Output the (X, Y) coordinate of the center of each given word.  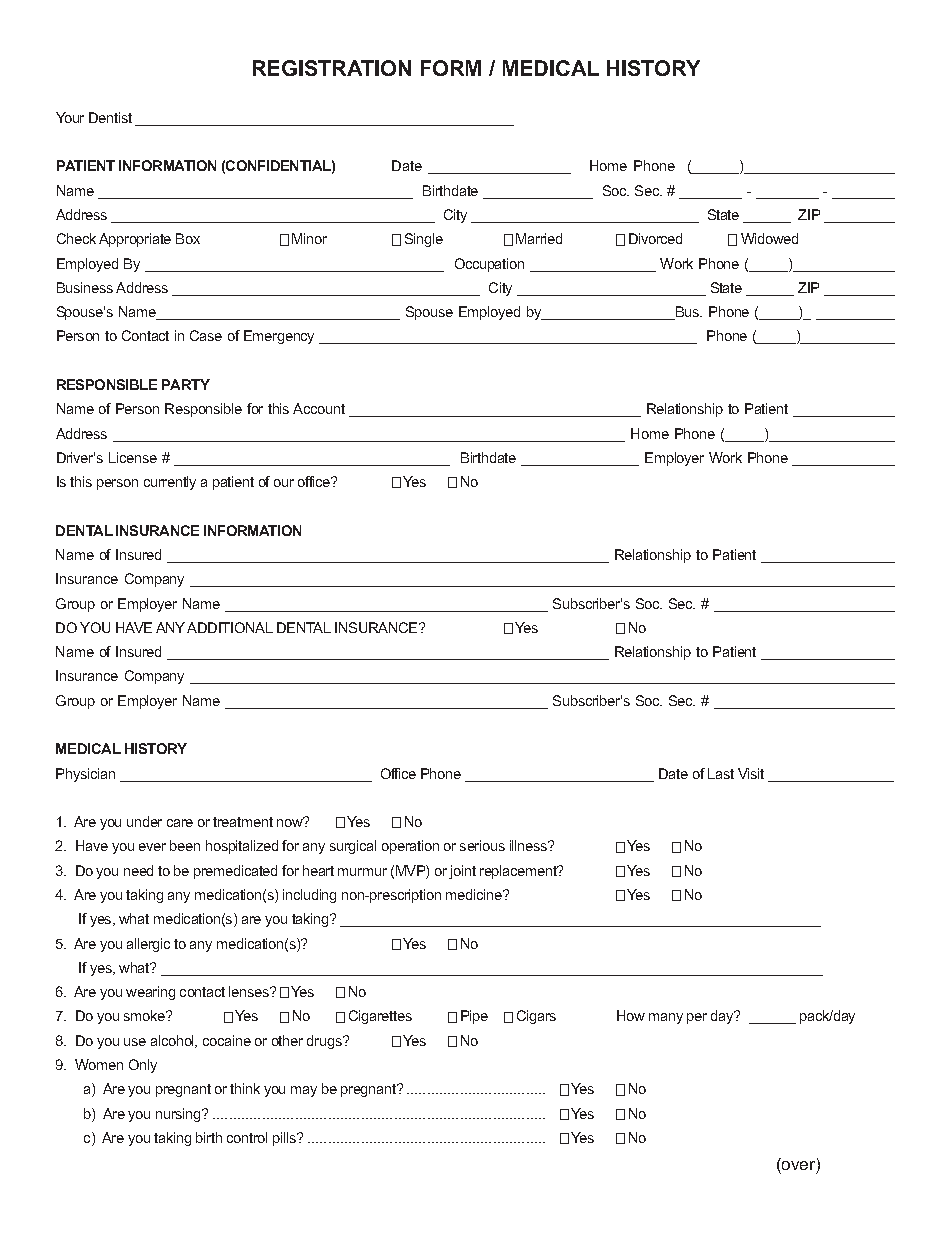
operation (410, 847)
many (666, 1018)
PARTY (186, 384)
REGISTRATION (332, 68)
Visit (751, 773)
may (304, 1091)
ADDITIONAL (230, 627)
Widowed (769, 238)
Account (319, 408)
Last (721, 773)
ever (152, 847)
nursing (179, 1115)
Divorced (655, 238)
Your (70, 117)
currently (170, 483)
